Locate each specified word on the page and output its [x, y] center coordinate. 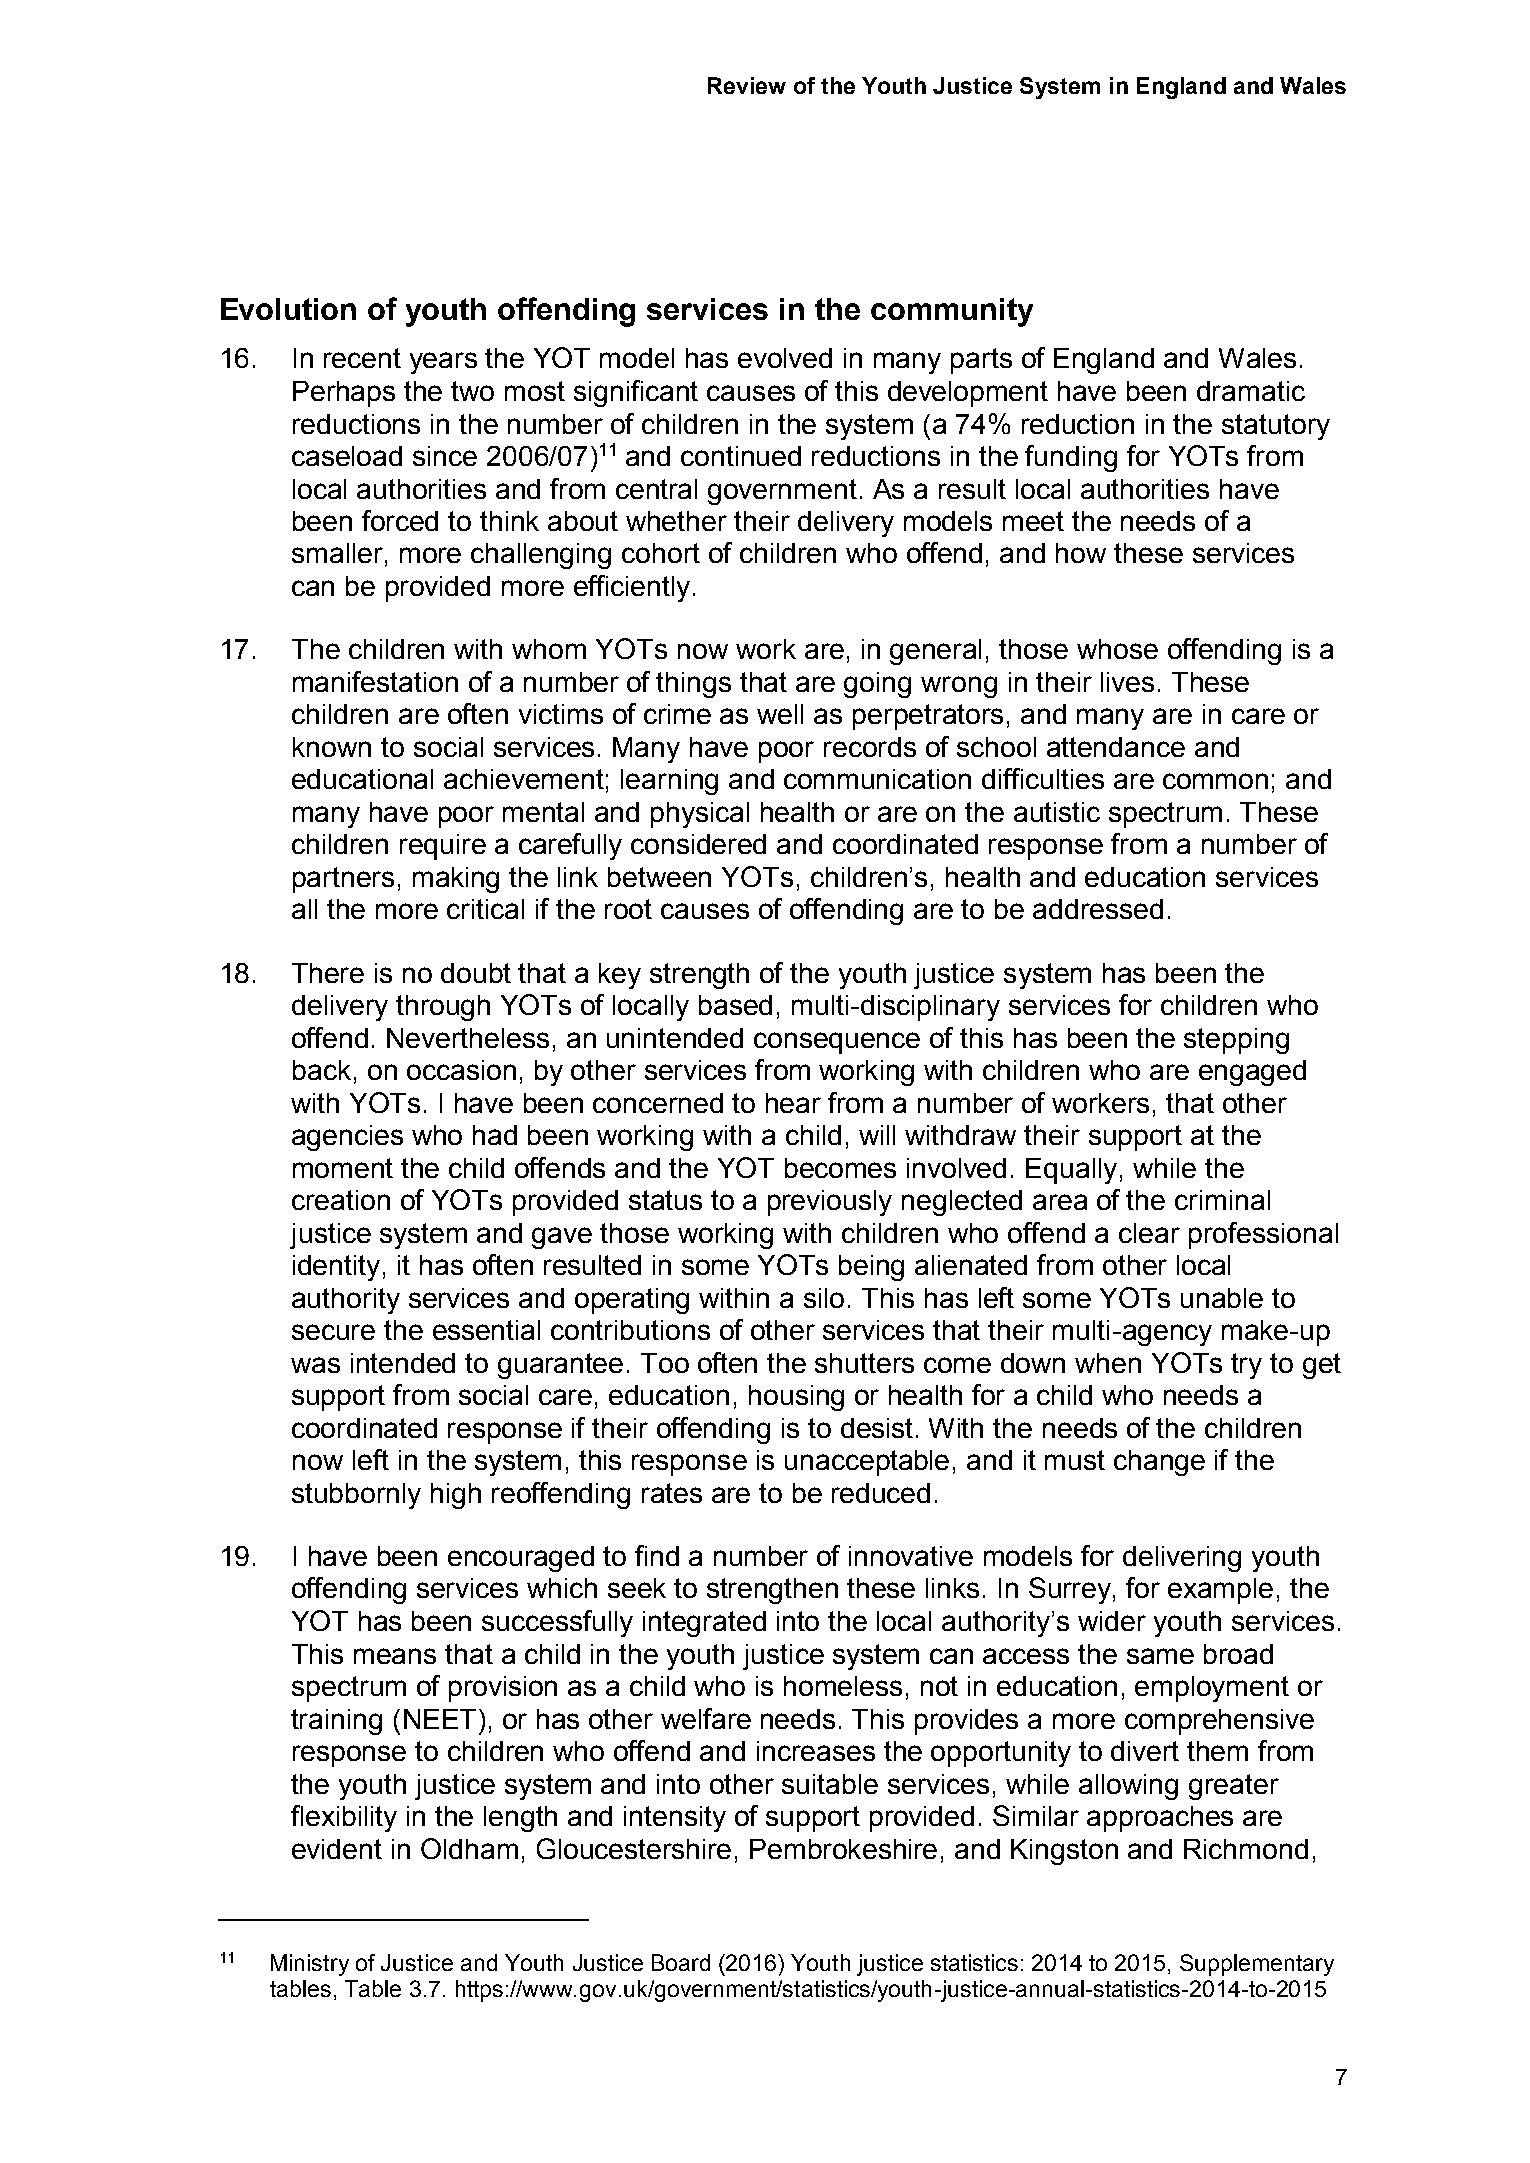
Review [747, 85]
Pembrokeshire [843, 1849]
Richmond [1246, 1849]
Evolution [288, 309]
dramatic [1251, 391]
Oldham [469, 1848]
